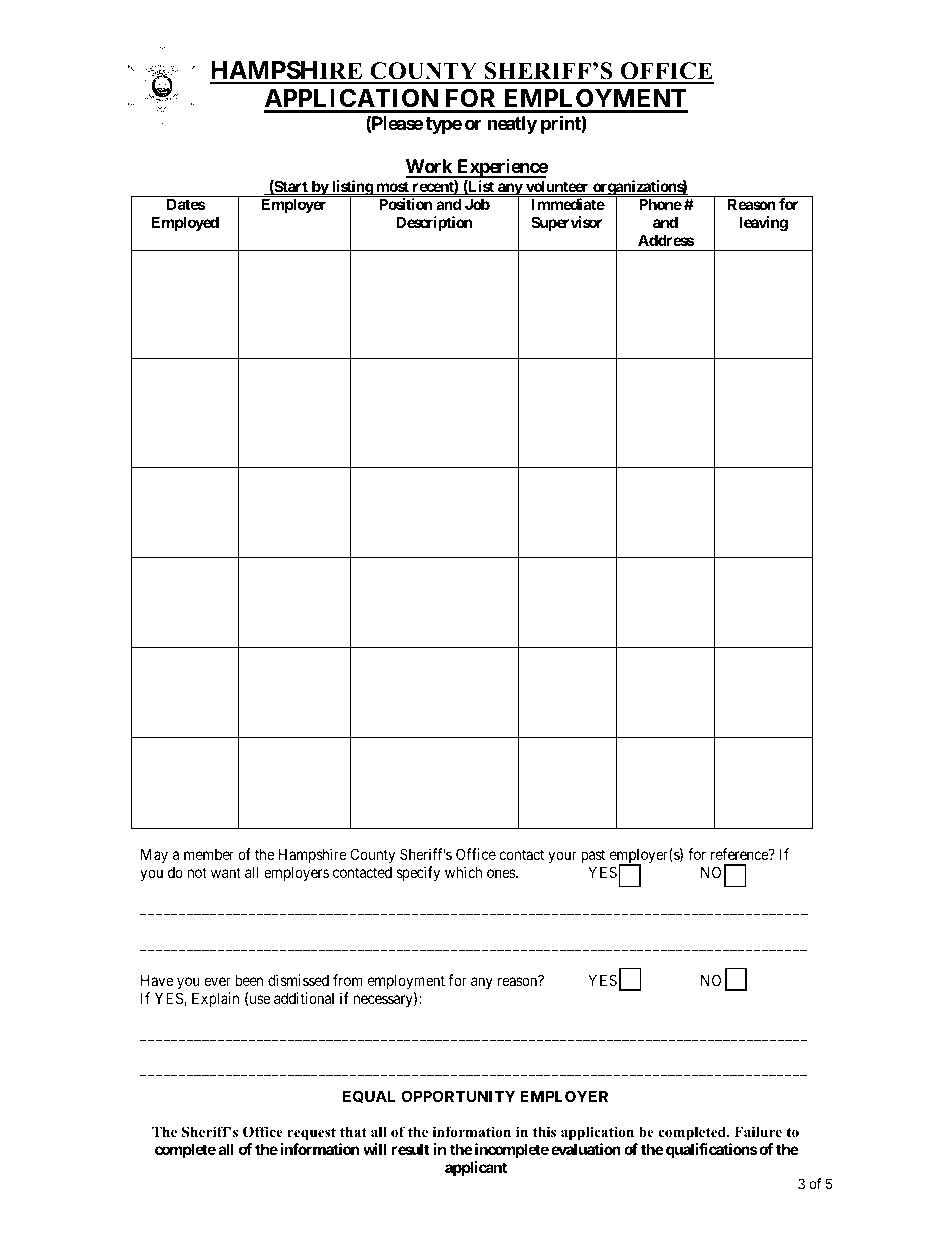 The height and width of the document is (1233, 952). I want to click on Employed, so click(185, 223).
